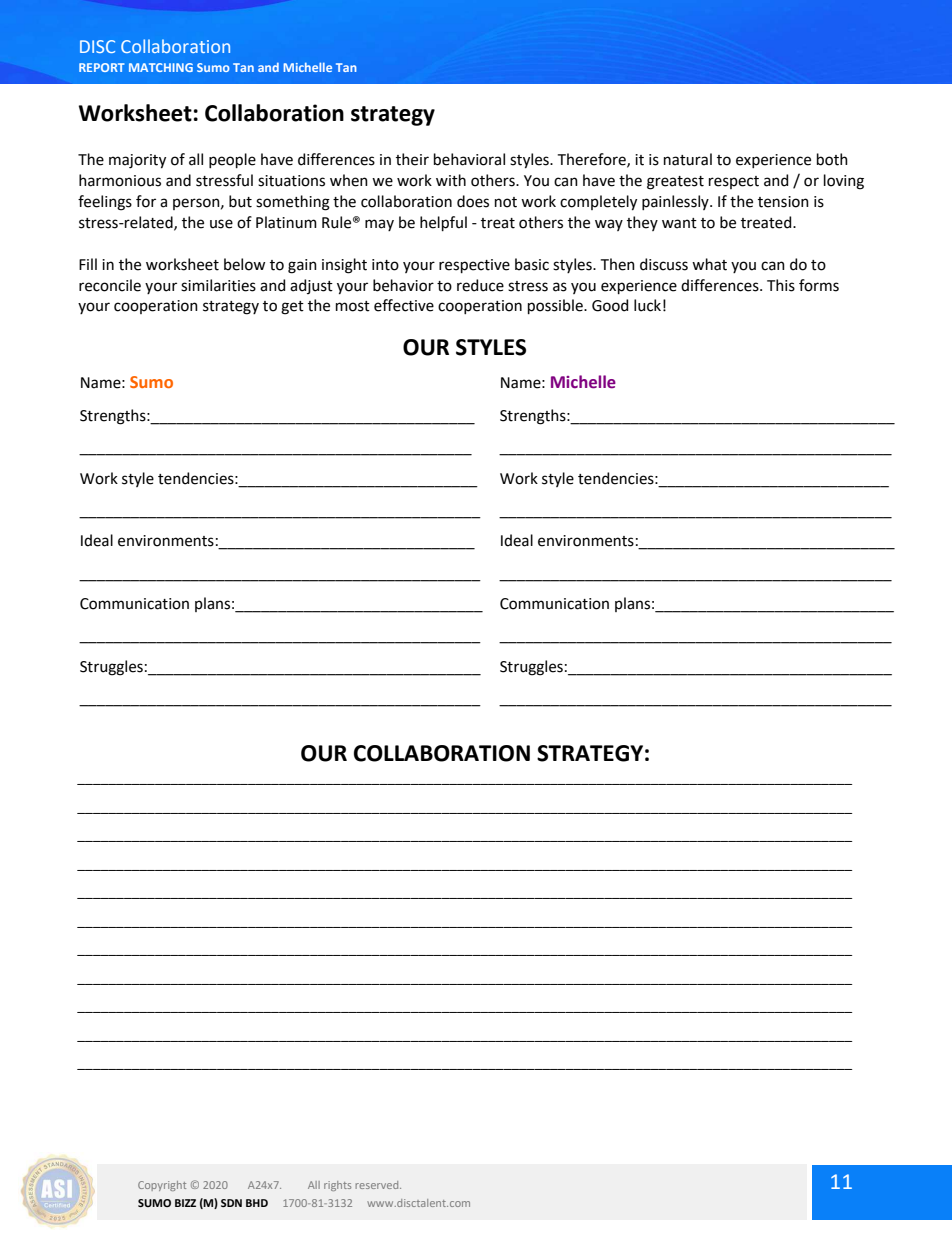 The image size is (952, 1233). I want to click on their, so click(412, 159).
